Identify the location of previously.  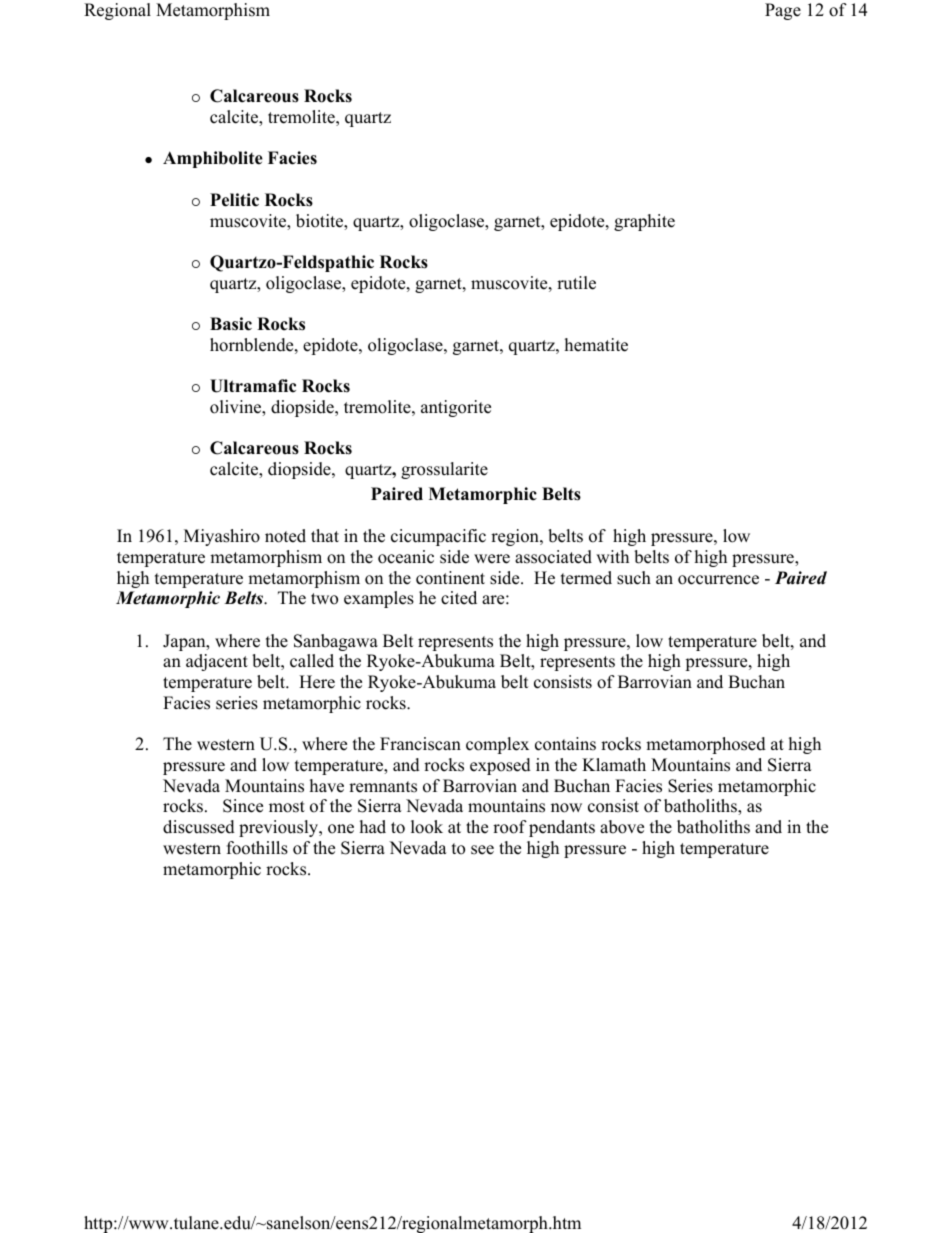
(280, 828).
